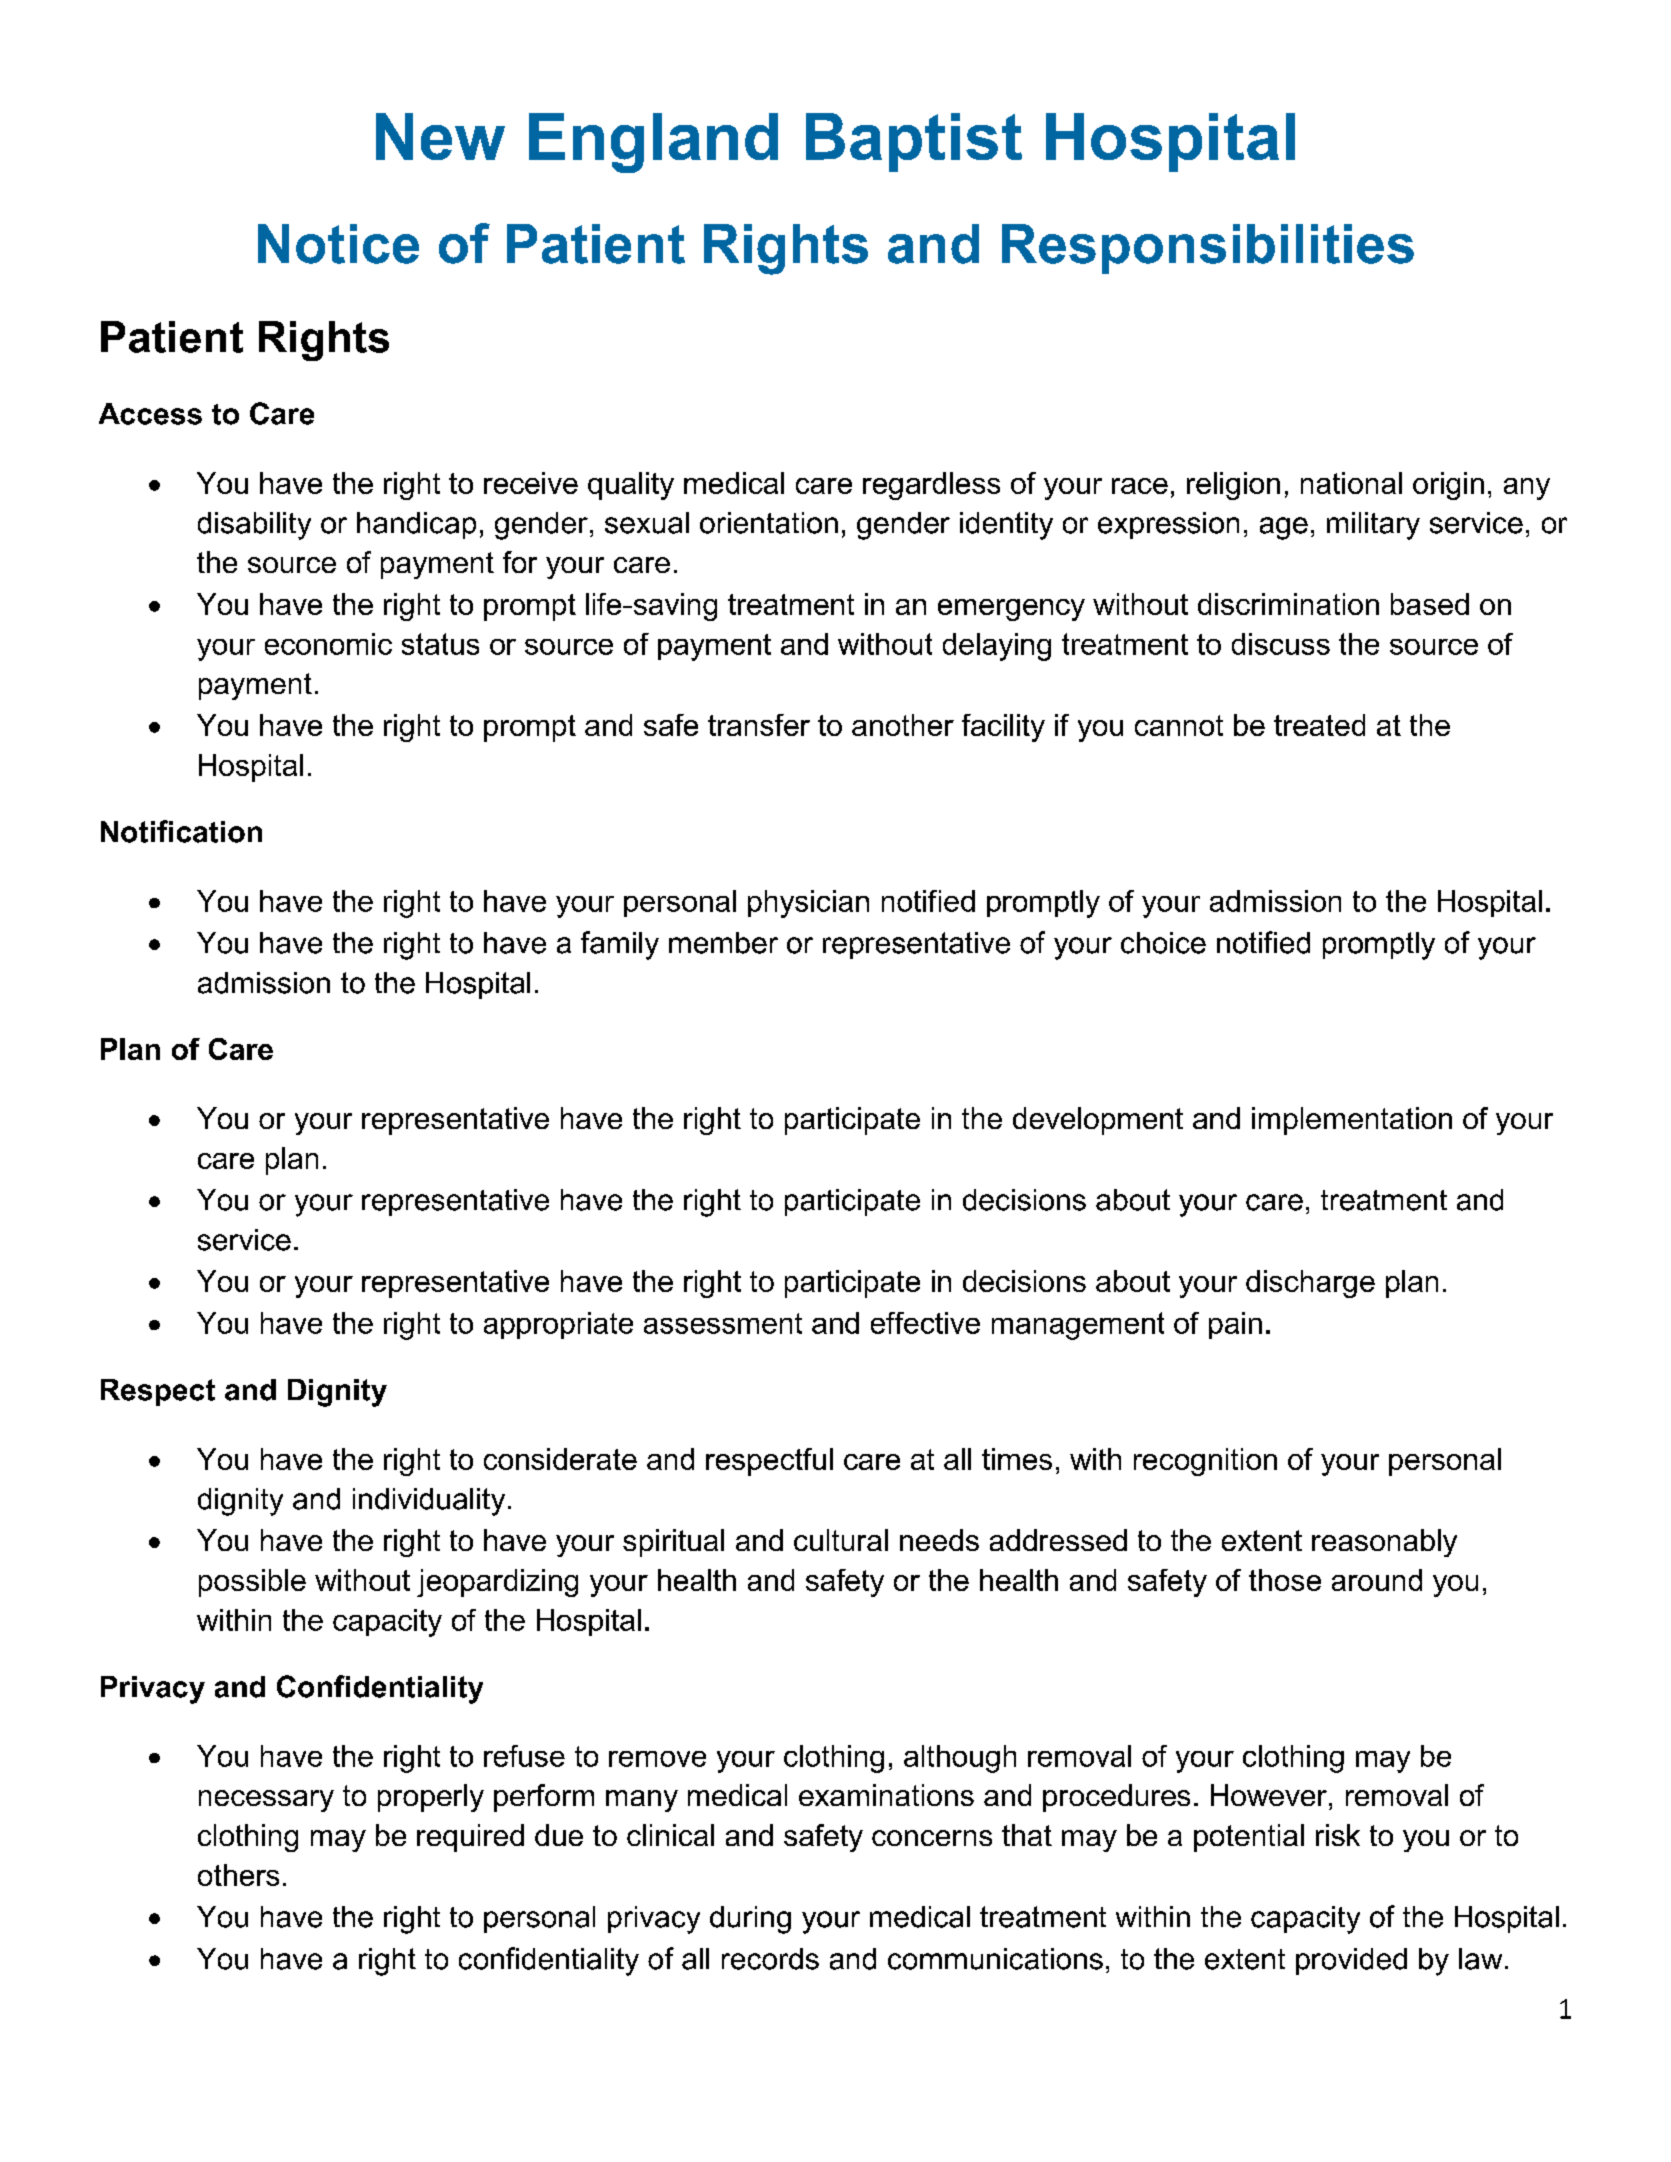 The image size is (1671, 2162). Describe the element at coordinates (1163, 943) in the page. I see `choice` at that location.
